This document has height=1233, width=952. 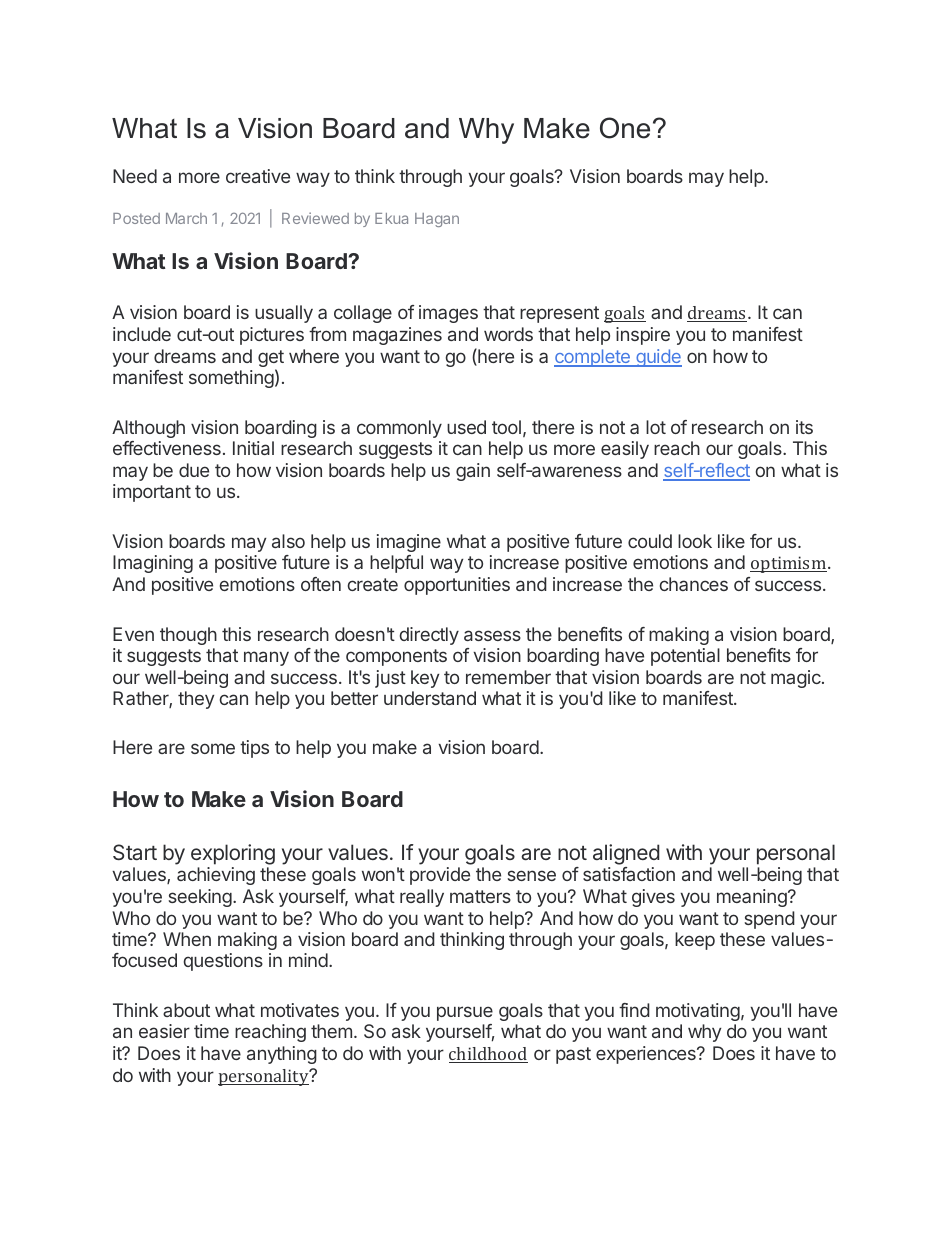 What do you see at coordinates (656, 427) in the document?
I see `lot` at bounding box center [656, 427].
